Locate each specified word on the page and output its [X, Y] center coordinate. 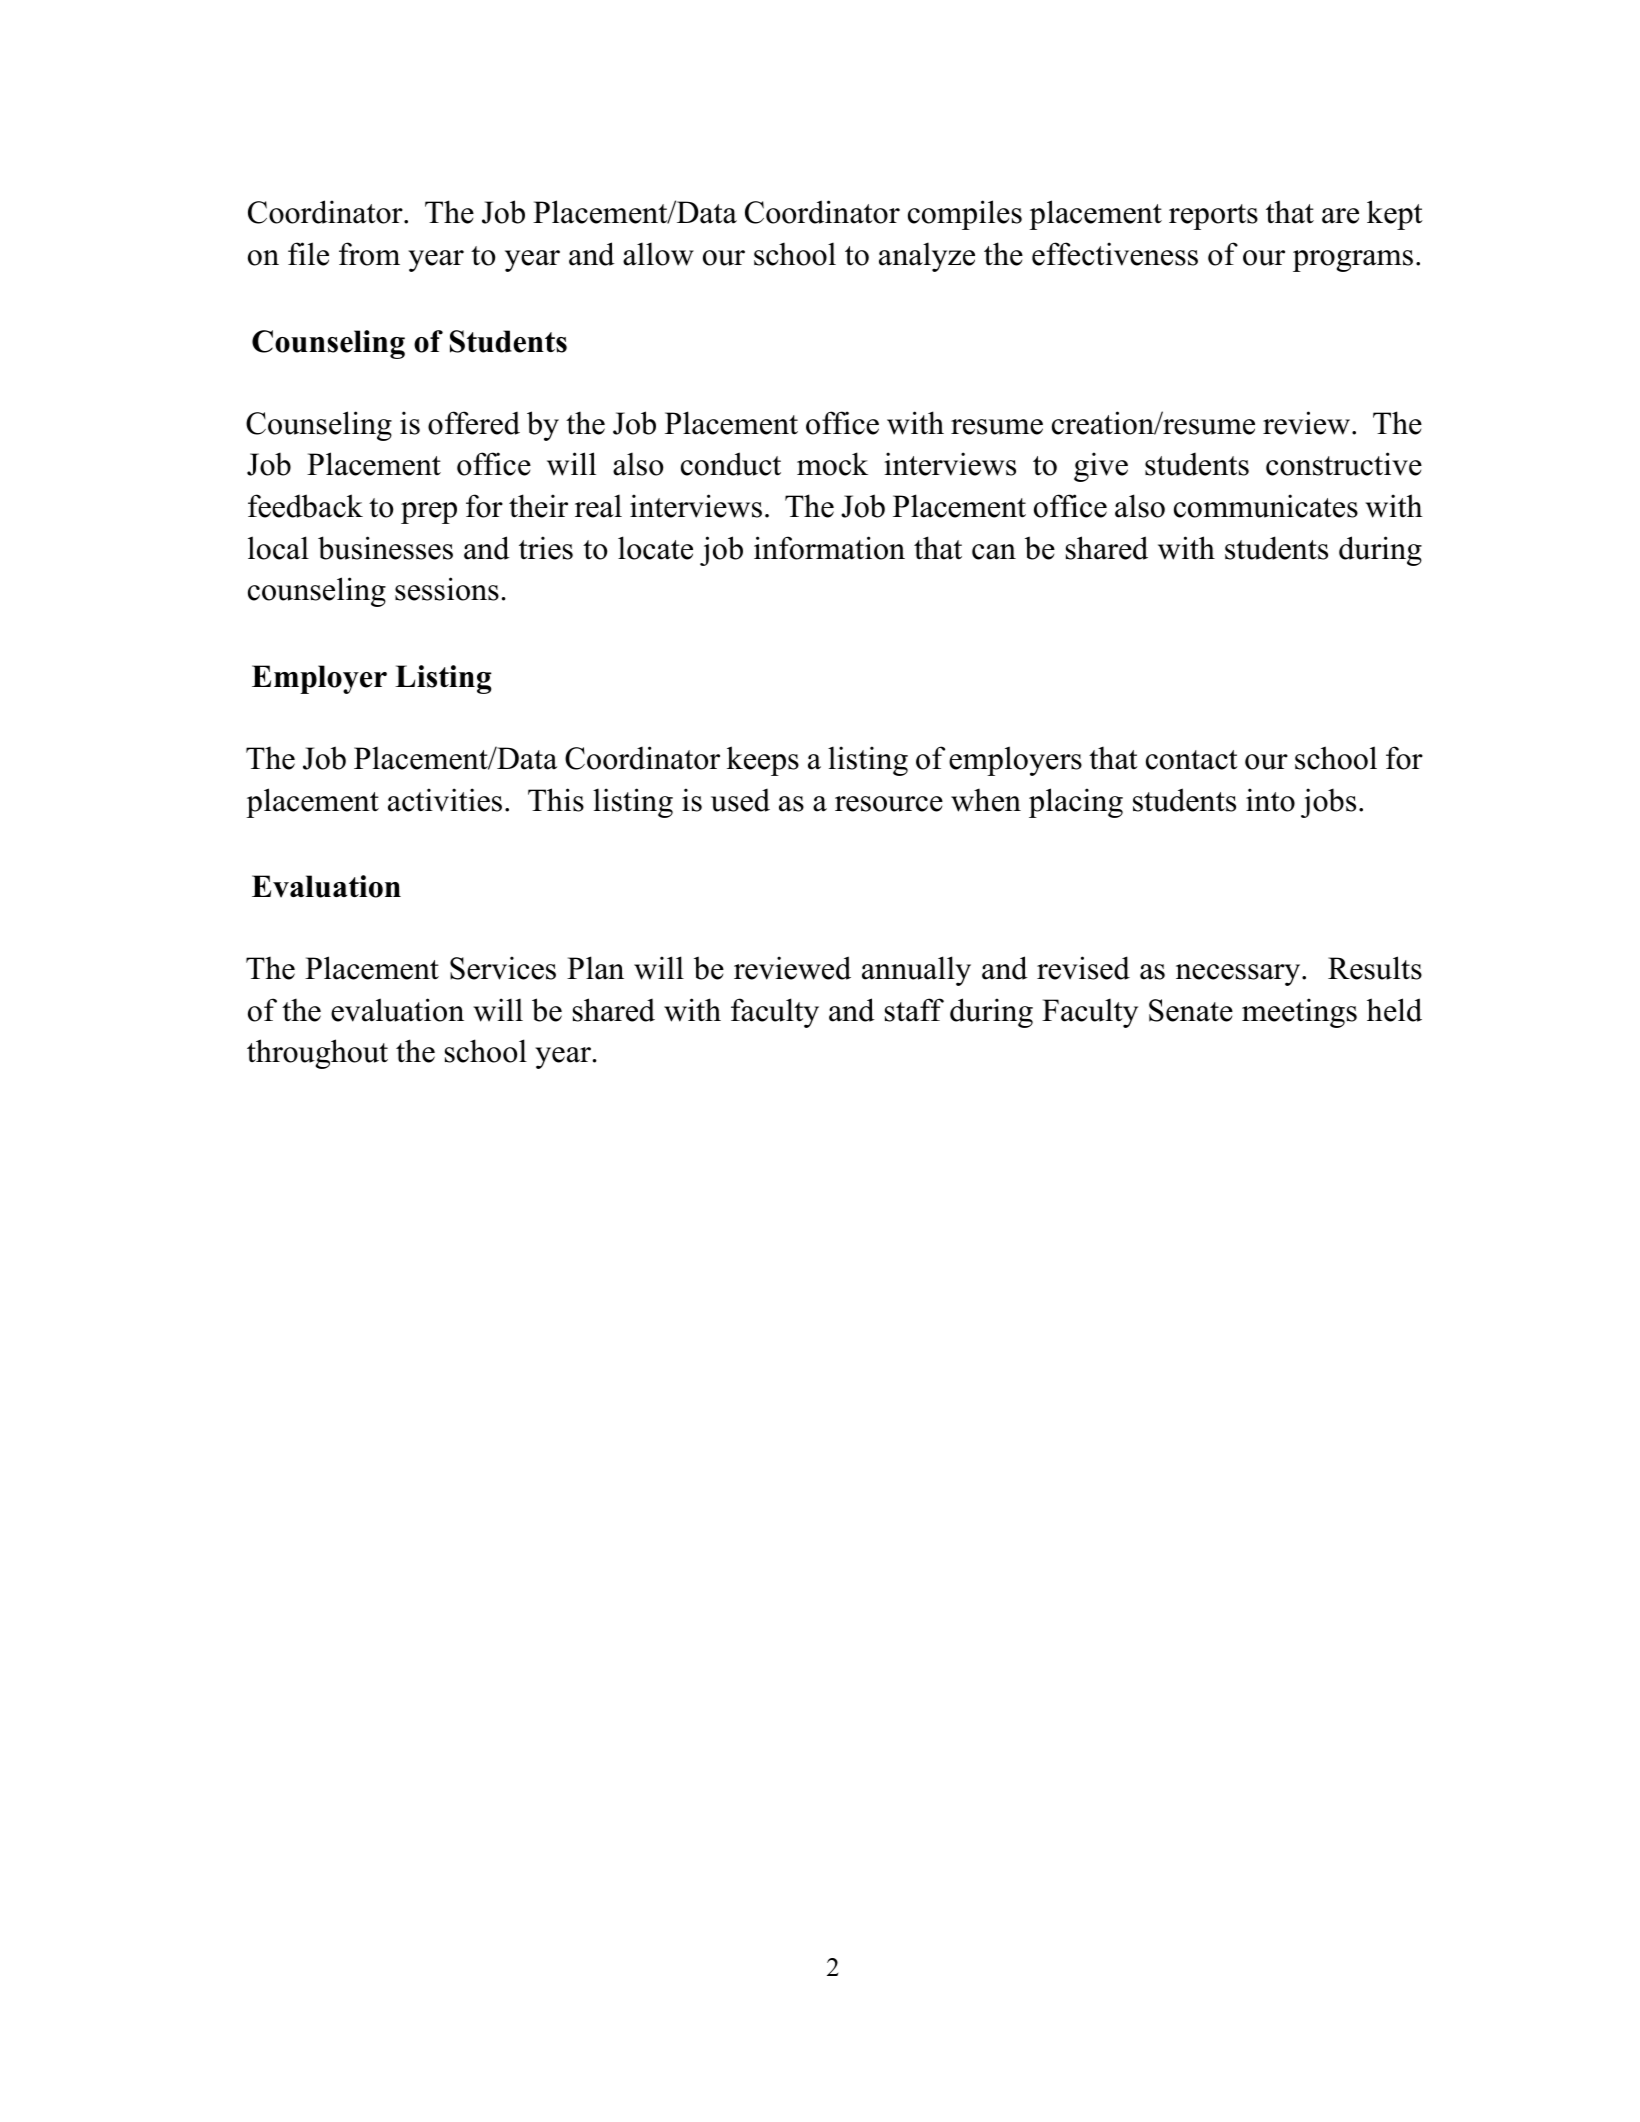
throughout [317, 1054]
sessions [447, 589]
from [369, 254]
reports [1213, 217]
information [829, 548]
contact [1192, 760]
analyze [927, 257]
